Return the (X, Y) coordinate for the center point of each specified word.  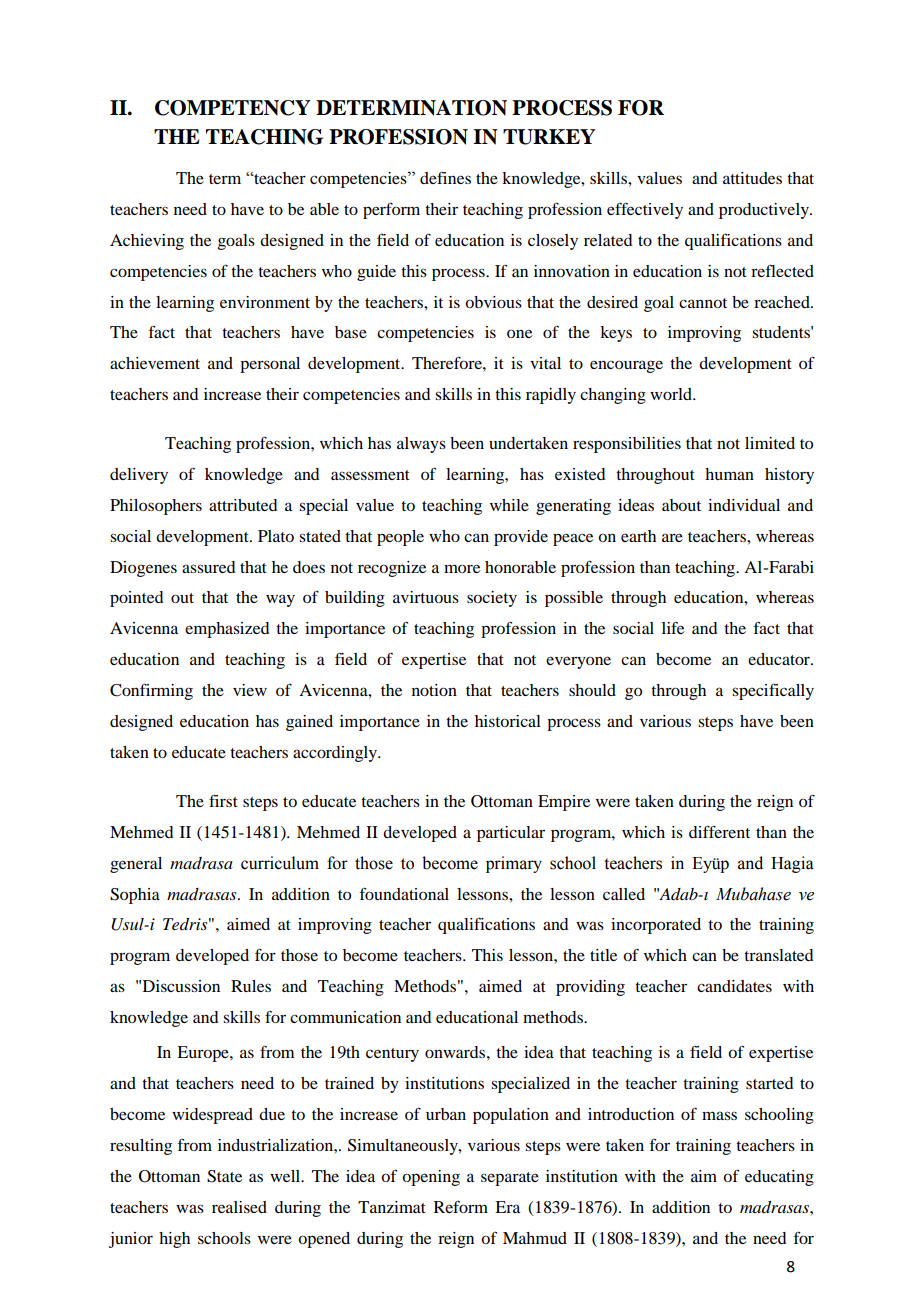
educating (779, 1178)
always (421, 445)
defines (445, 178)
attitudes (752, 178)
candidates (734, 986)
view (250, 690)
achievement (155, 363)
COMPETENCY (233, 108)
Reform (461, 1207)
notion (434, 690)
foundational (404, 893)
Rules (251, 986)
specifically (773, 692)
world (672, 394)
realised (239, 1207)
